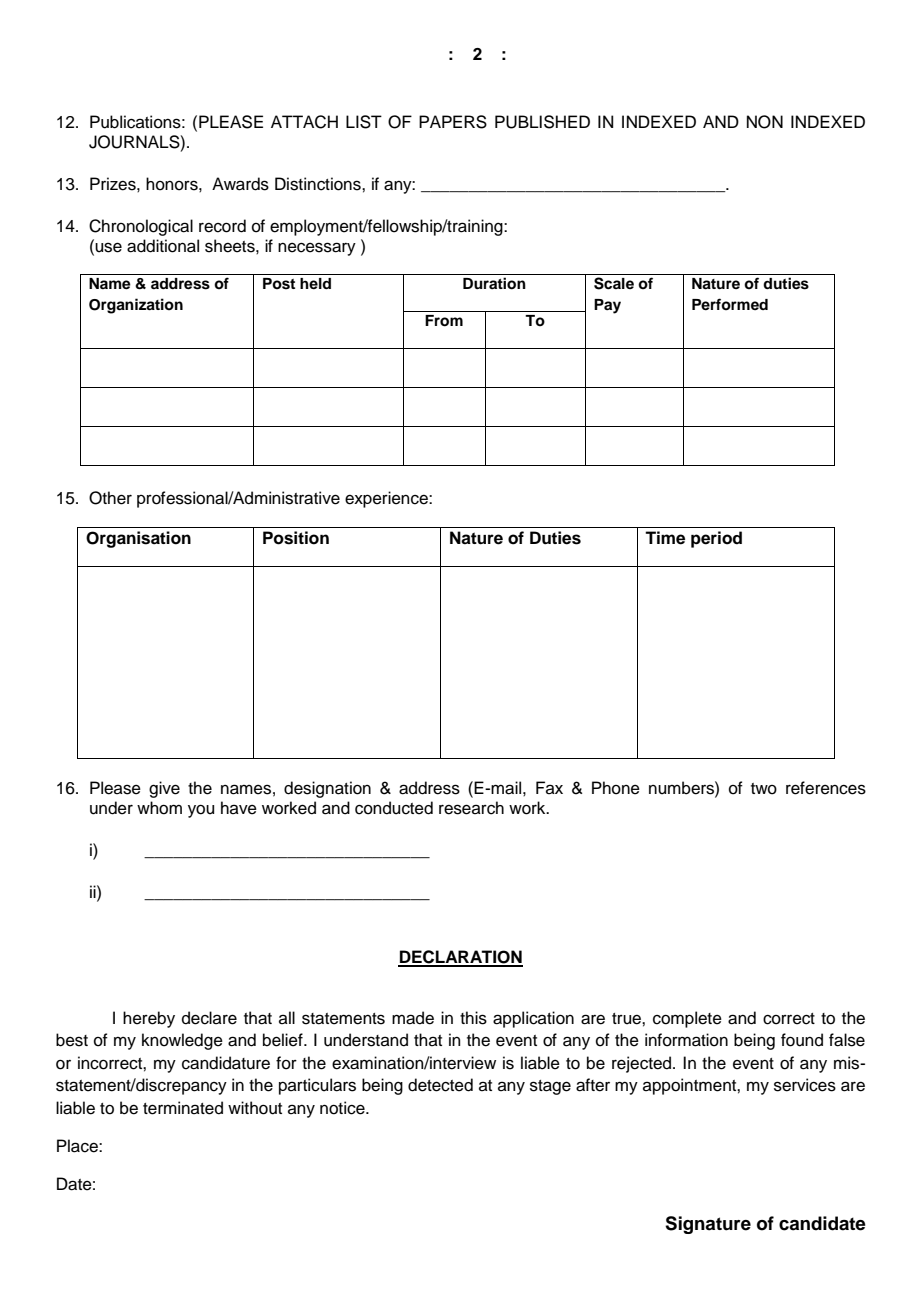 The height and width of the screenshot is (1307, 924). What do you see at coordinates (138, 539) in the screenshot?
I see `Organisation` at bounding box center [138, 539].
